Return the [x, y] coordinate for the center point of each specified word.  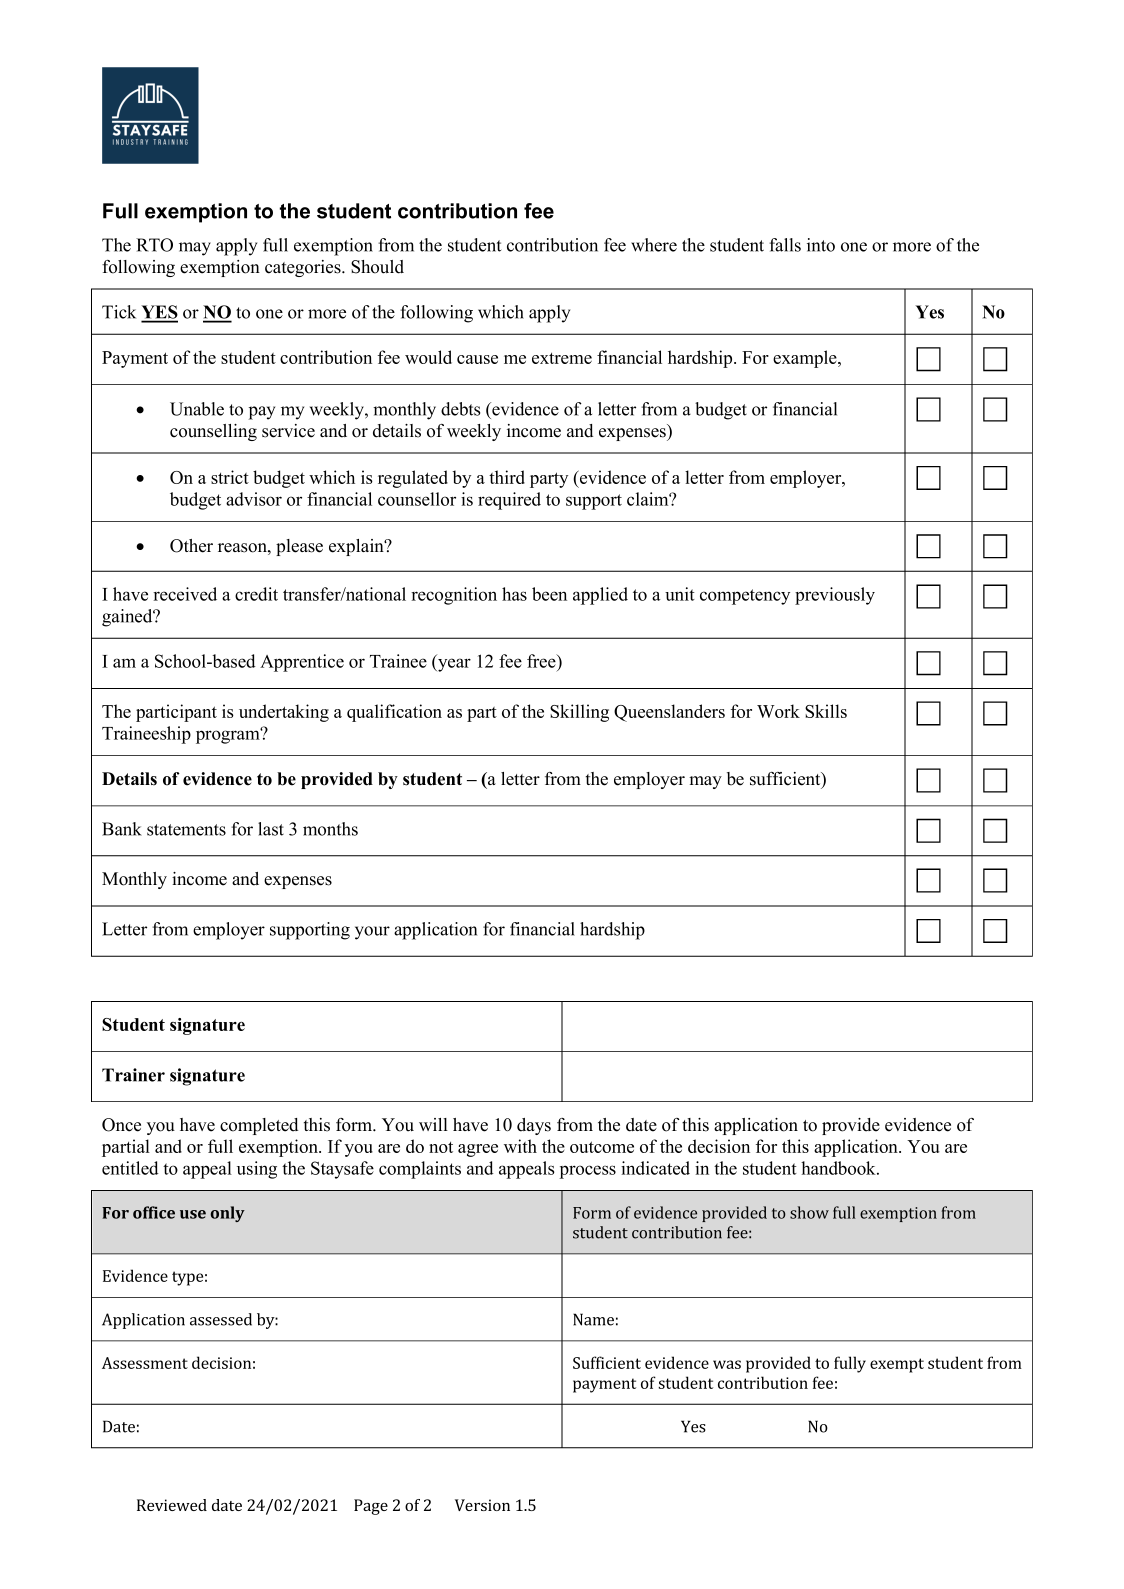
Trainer [133, 1075]
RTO [154, 245]
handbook [839, 1168]
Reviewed [172, 1505]
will [433, 1124]
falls [785, 245]
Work [778, 711]
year [453, 665]
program [229, 736]
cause [477, 359]
